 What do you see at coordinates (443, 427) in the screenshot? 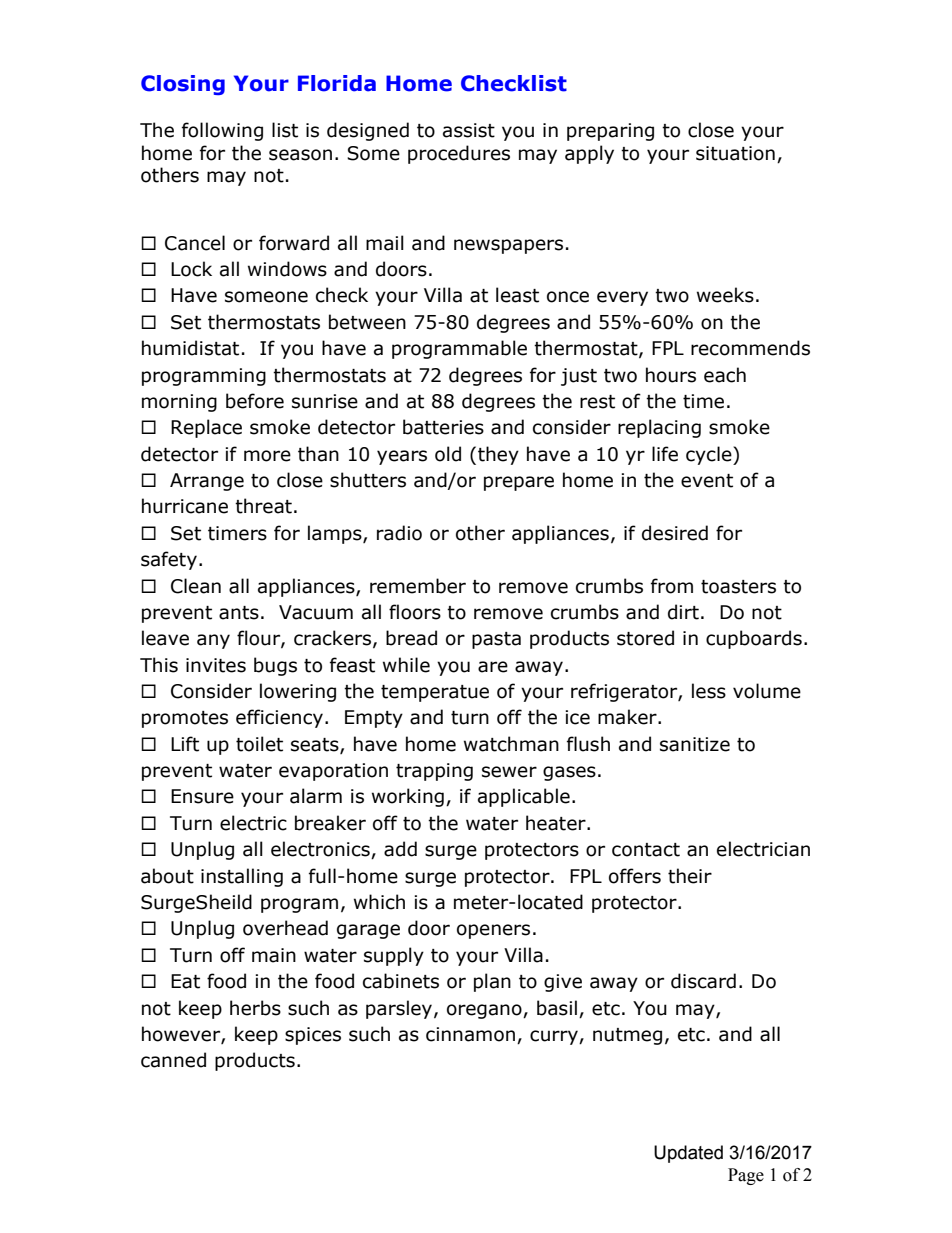
I see `batteries` at bounding box center [443, 427].
